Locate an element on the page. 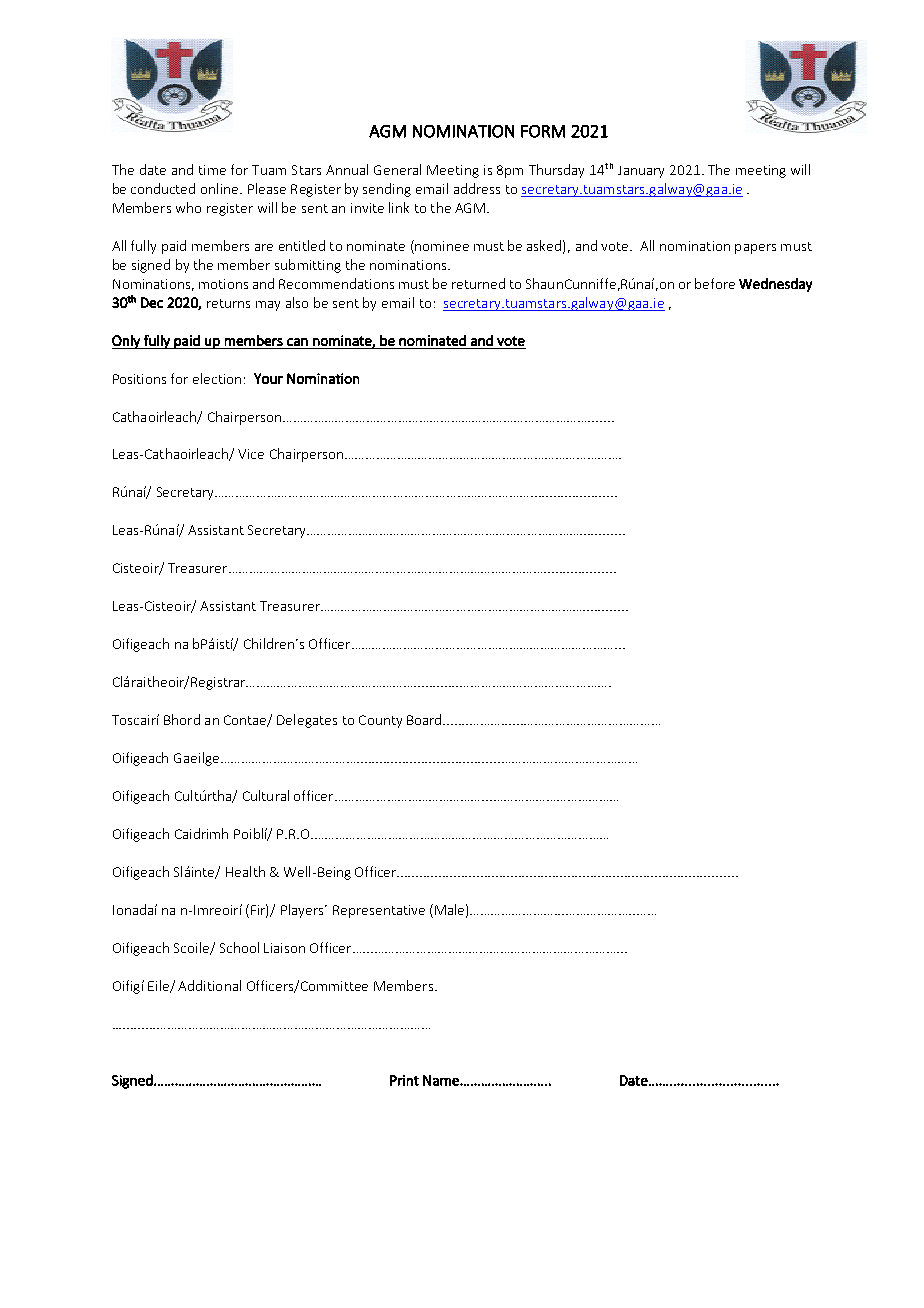 The width and height of the page is (924, 1308). time is located at coordinates (212, 170).
